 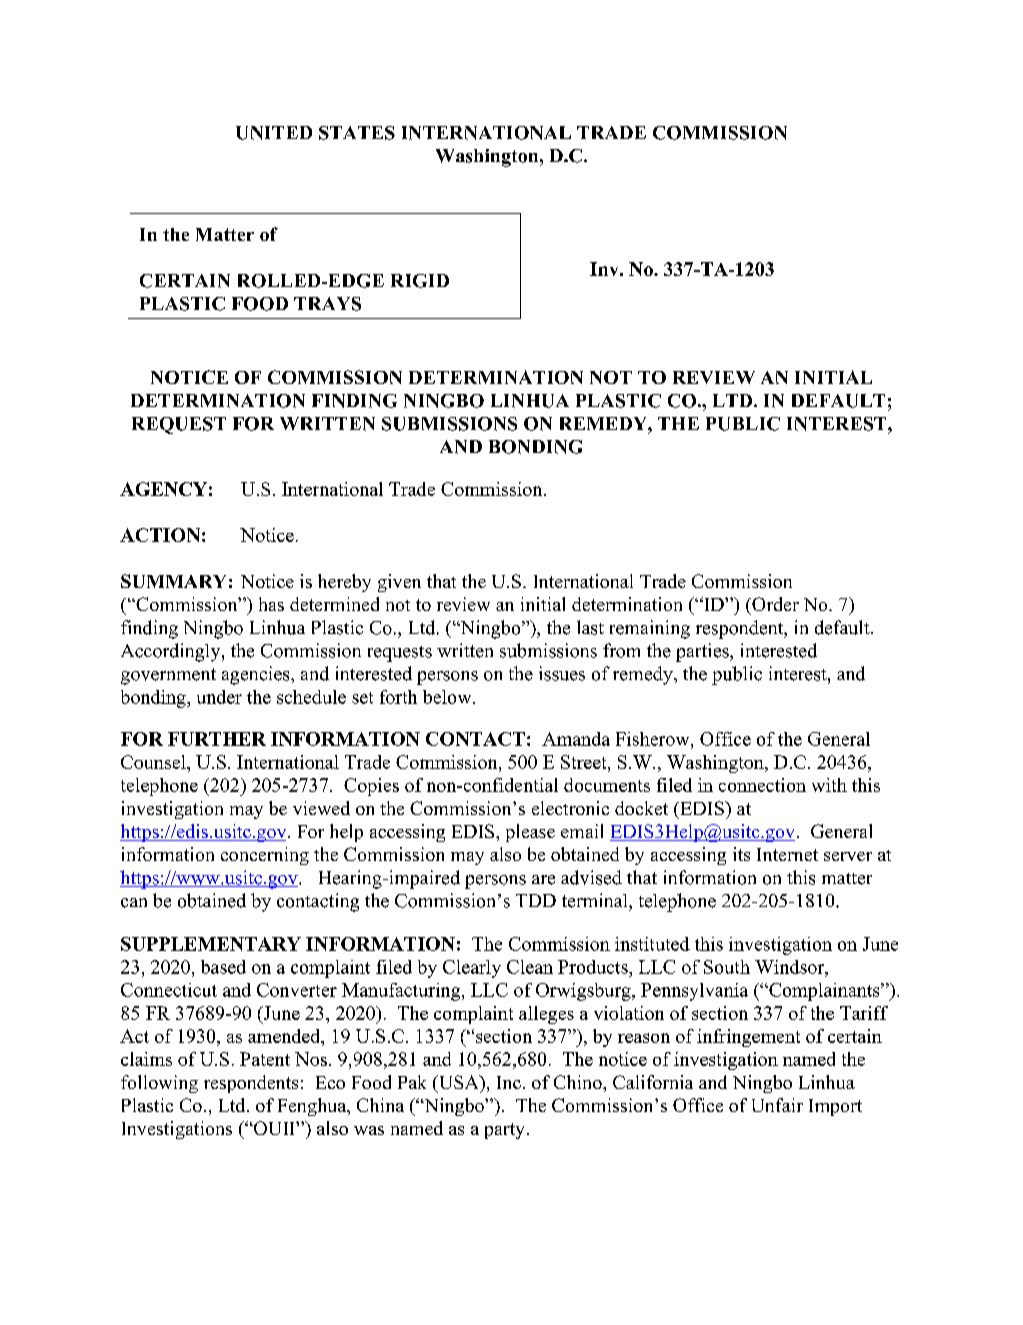 What do you see at coordinates (274, 133) in the page?
I see `UNITED` at bounding box center [274, 133].
